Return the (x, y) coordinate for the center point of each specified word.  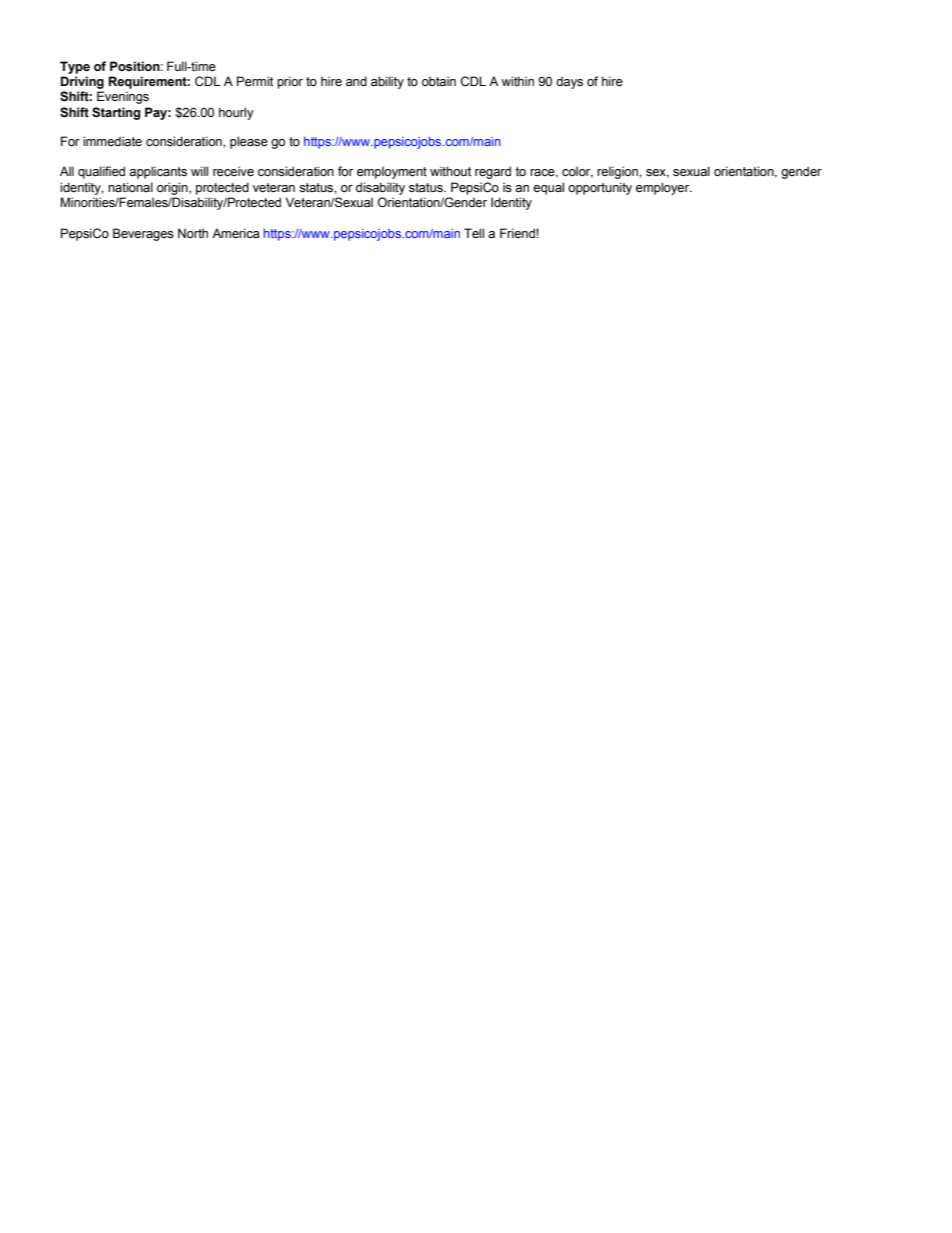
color (577, 172)
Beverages (143, 234)
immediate (112, 141)
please (249, 142)
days (569, 83)
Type (75, 67)
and (356, 81)
